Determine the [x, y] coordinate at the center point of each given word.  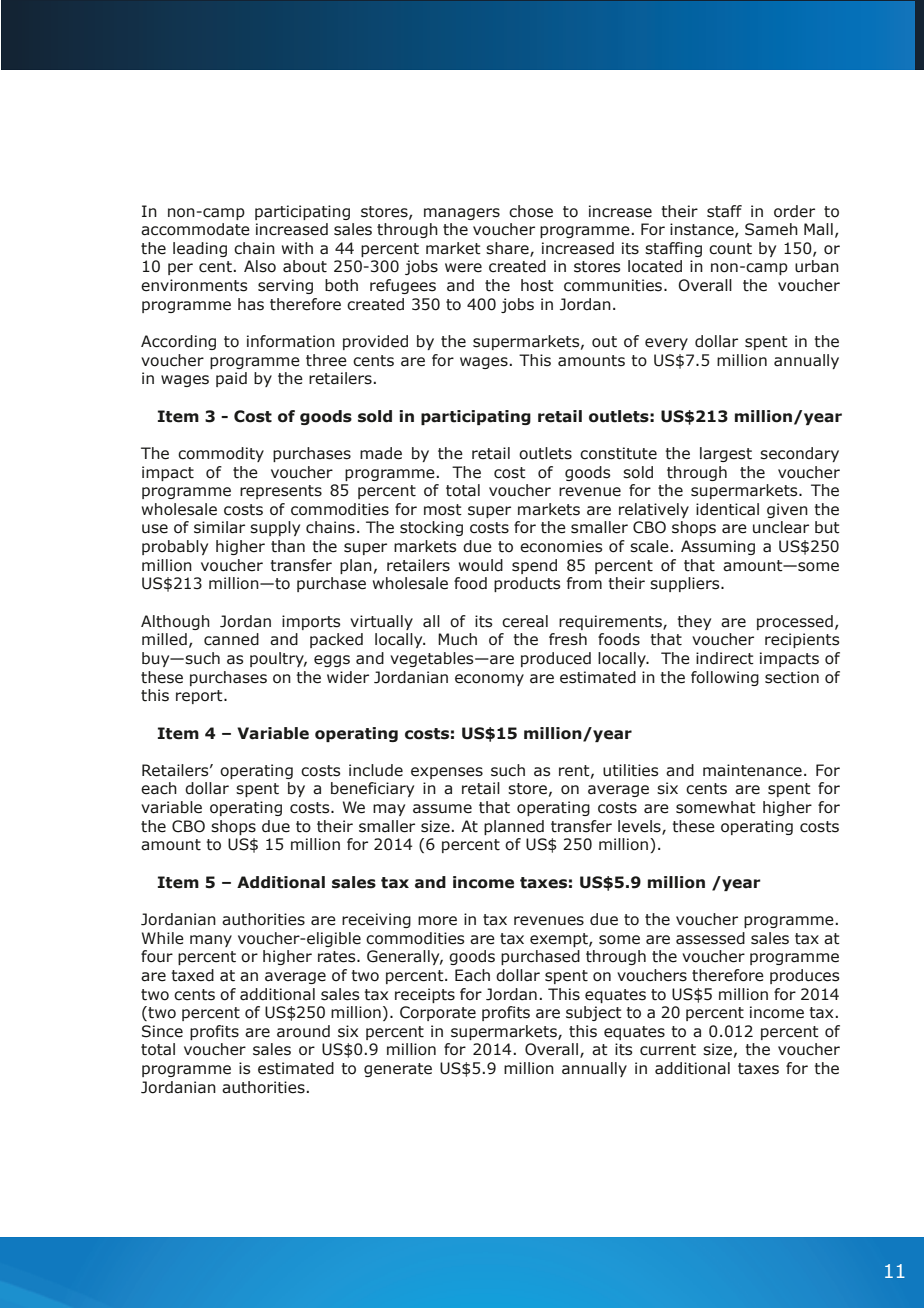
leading [200, 249]
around [303, 1031]
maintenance [752, 770]
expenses [447, 773]
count [730, 249]
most [443, 510]
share [508, 249]
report [200, 697]
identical [727, 509]
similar [219, 527]
